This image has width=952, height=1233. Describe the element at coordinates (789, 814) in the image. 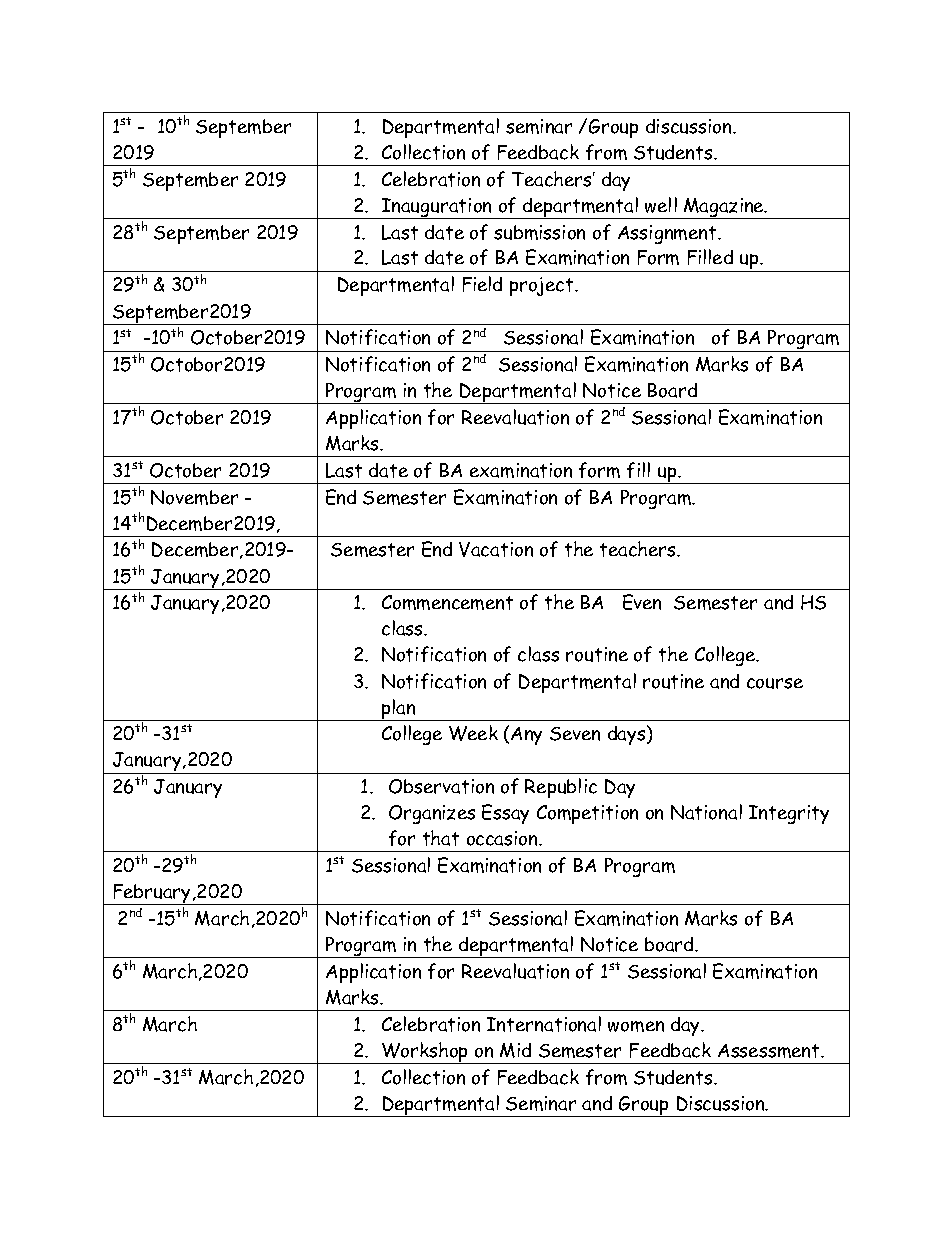

I see `Integrity` at that location.
